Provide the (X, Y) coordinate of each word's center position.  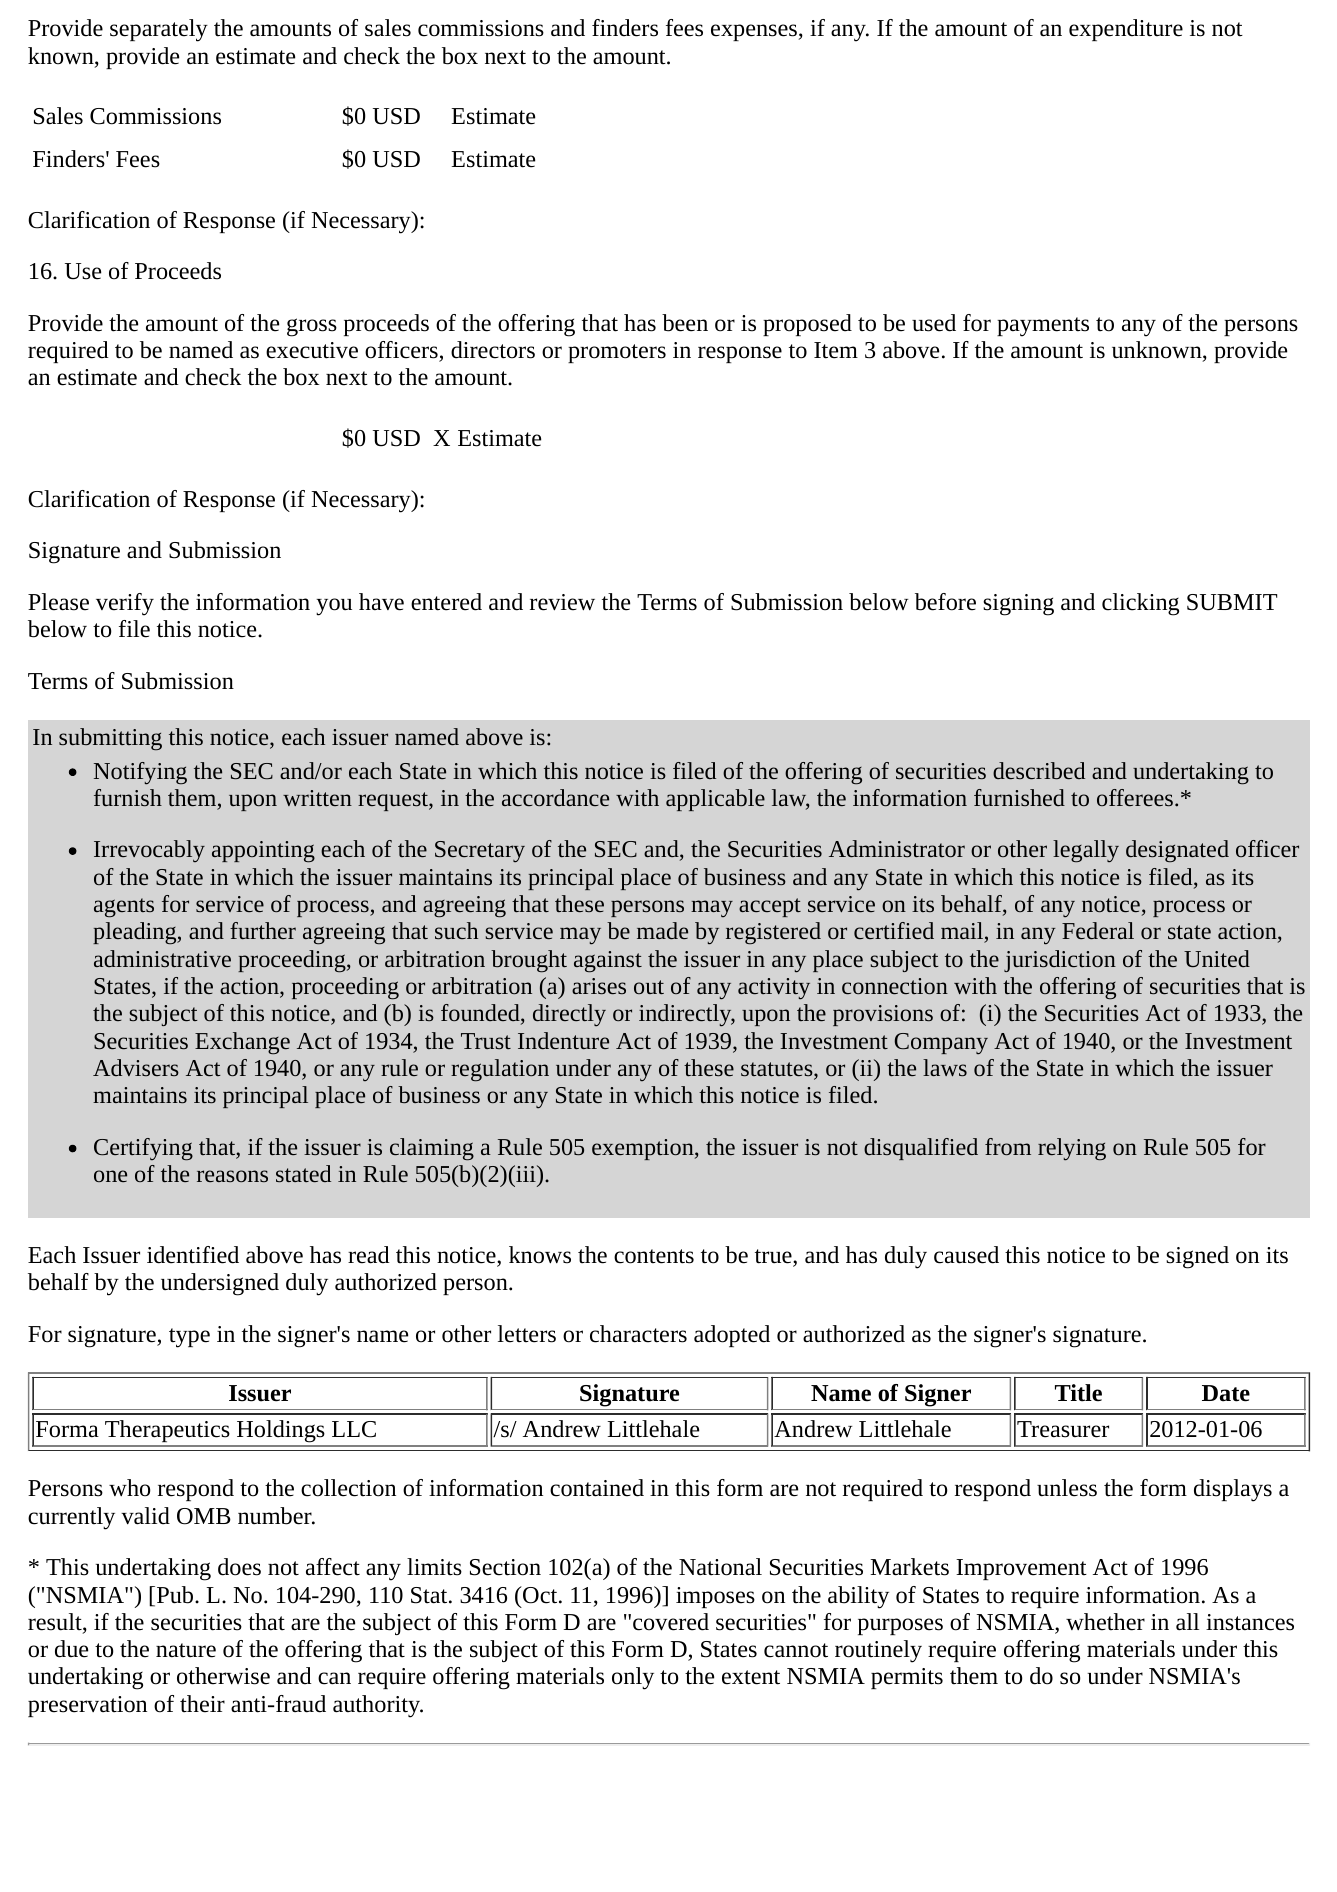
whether (1105, 1622)
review (562, 602)
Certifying (143, 1149)
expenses (755, 32)
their (202, 1704)
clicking (1140, 604)
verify (125, 604)
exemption (643, 1149)
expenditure (1126, 30)
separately (159, 30)
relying (1072, 1149)
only (633, 1678)
